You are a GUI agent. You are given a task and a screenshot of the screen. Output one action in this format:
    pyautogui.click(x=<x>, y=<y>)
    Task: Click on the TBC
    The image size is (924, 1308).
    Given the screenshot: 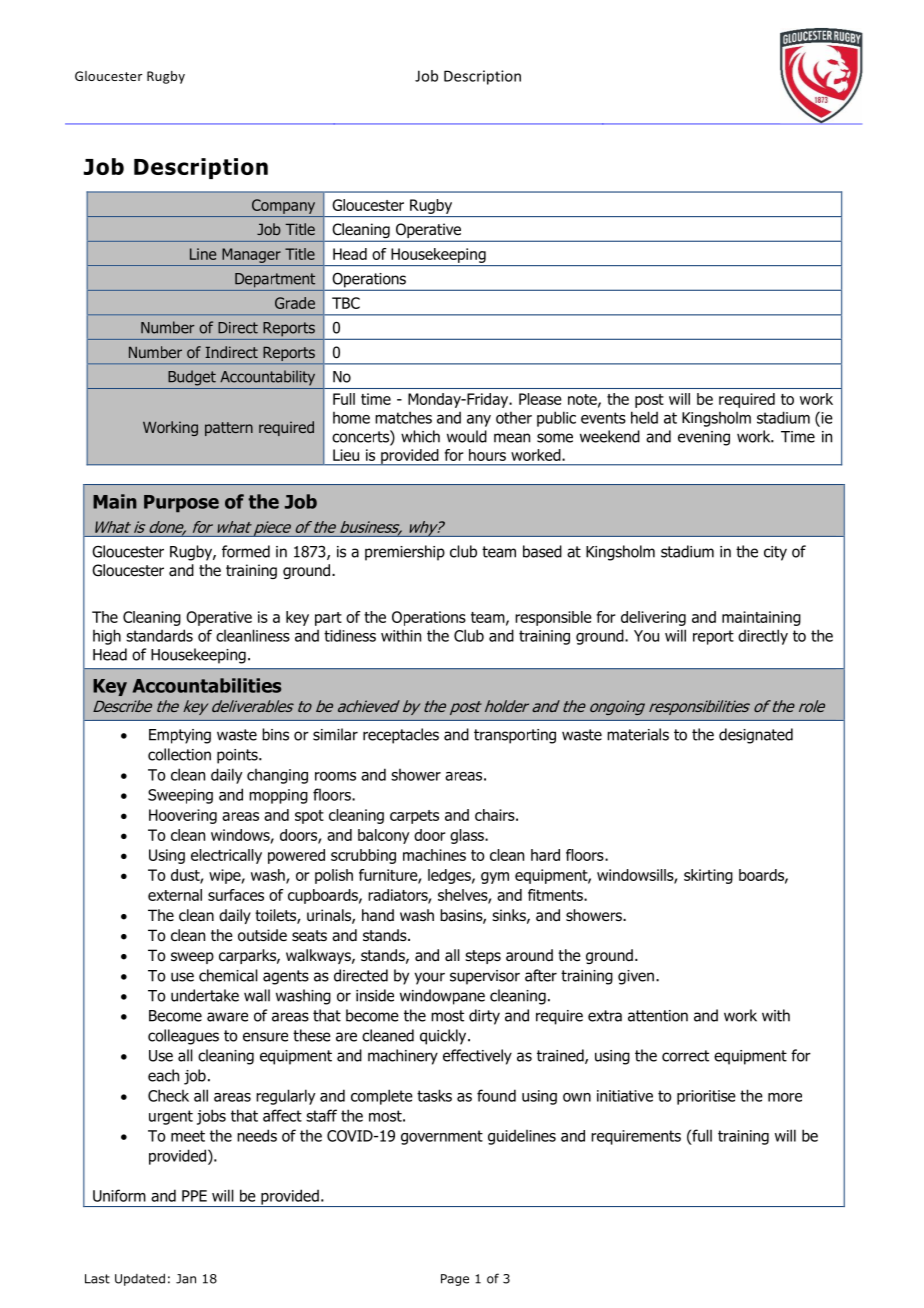 What is the action you would take?
    pyautogui.click(x=346, y=303)
